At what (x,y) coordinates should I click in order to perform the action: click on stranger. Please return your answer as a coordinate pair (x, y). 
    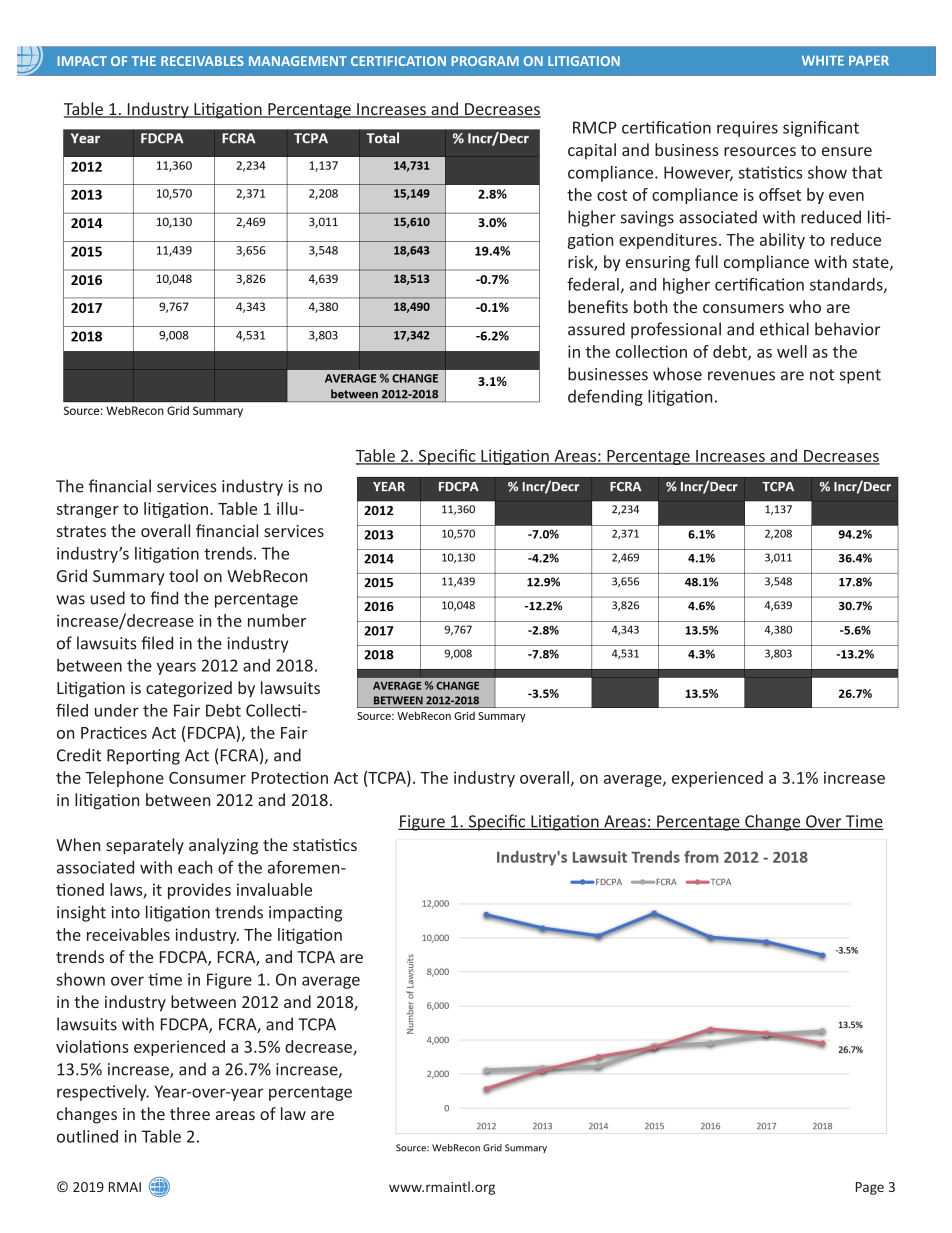
    Looking at the image, I should click on (87, 511).
